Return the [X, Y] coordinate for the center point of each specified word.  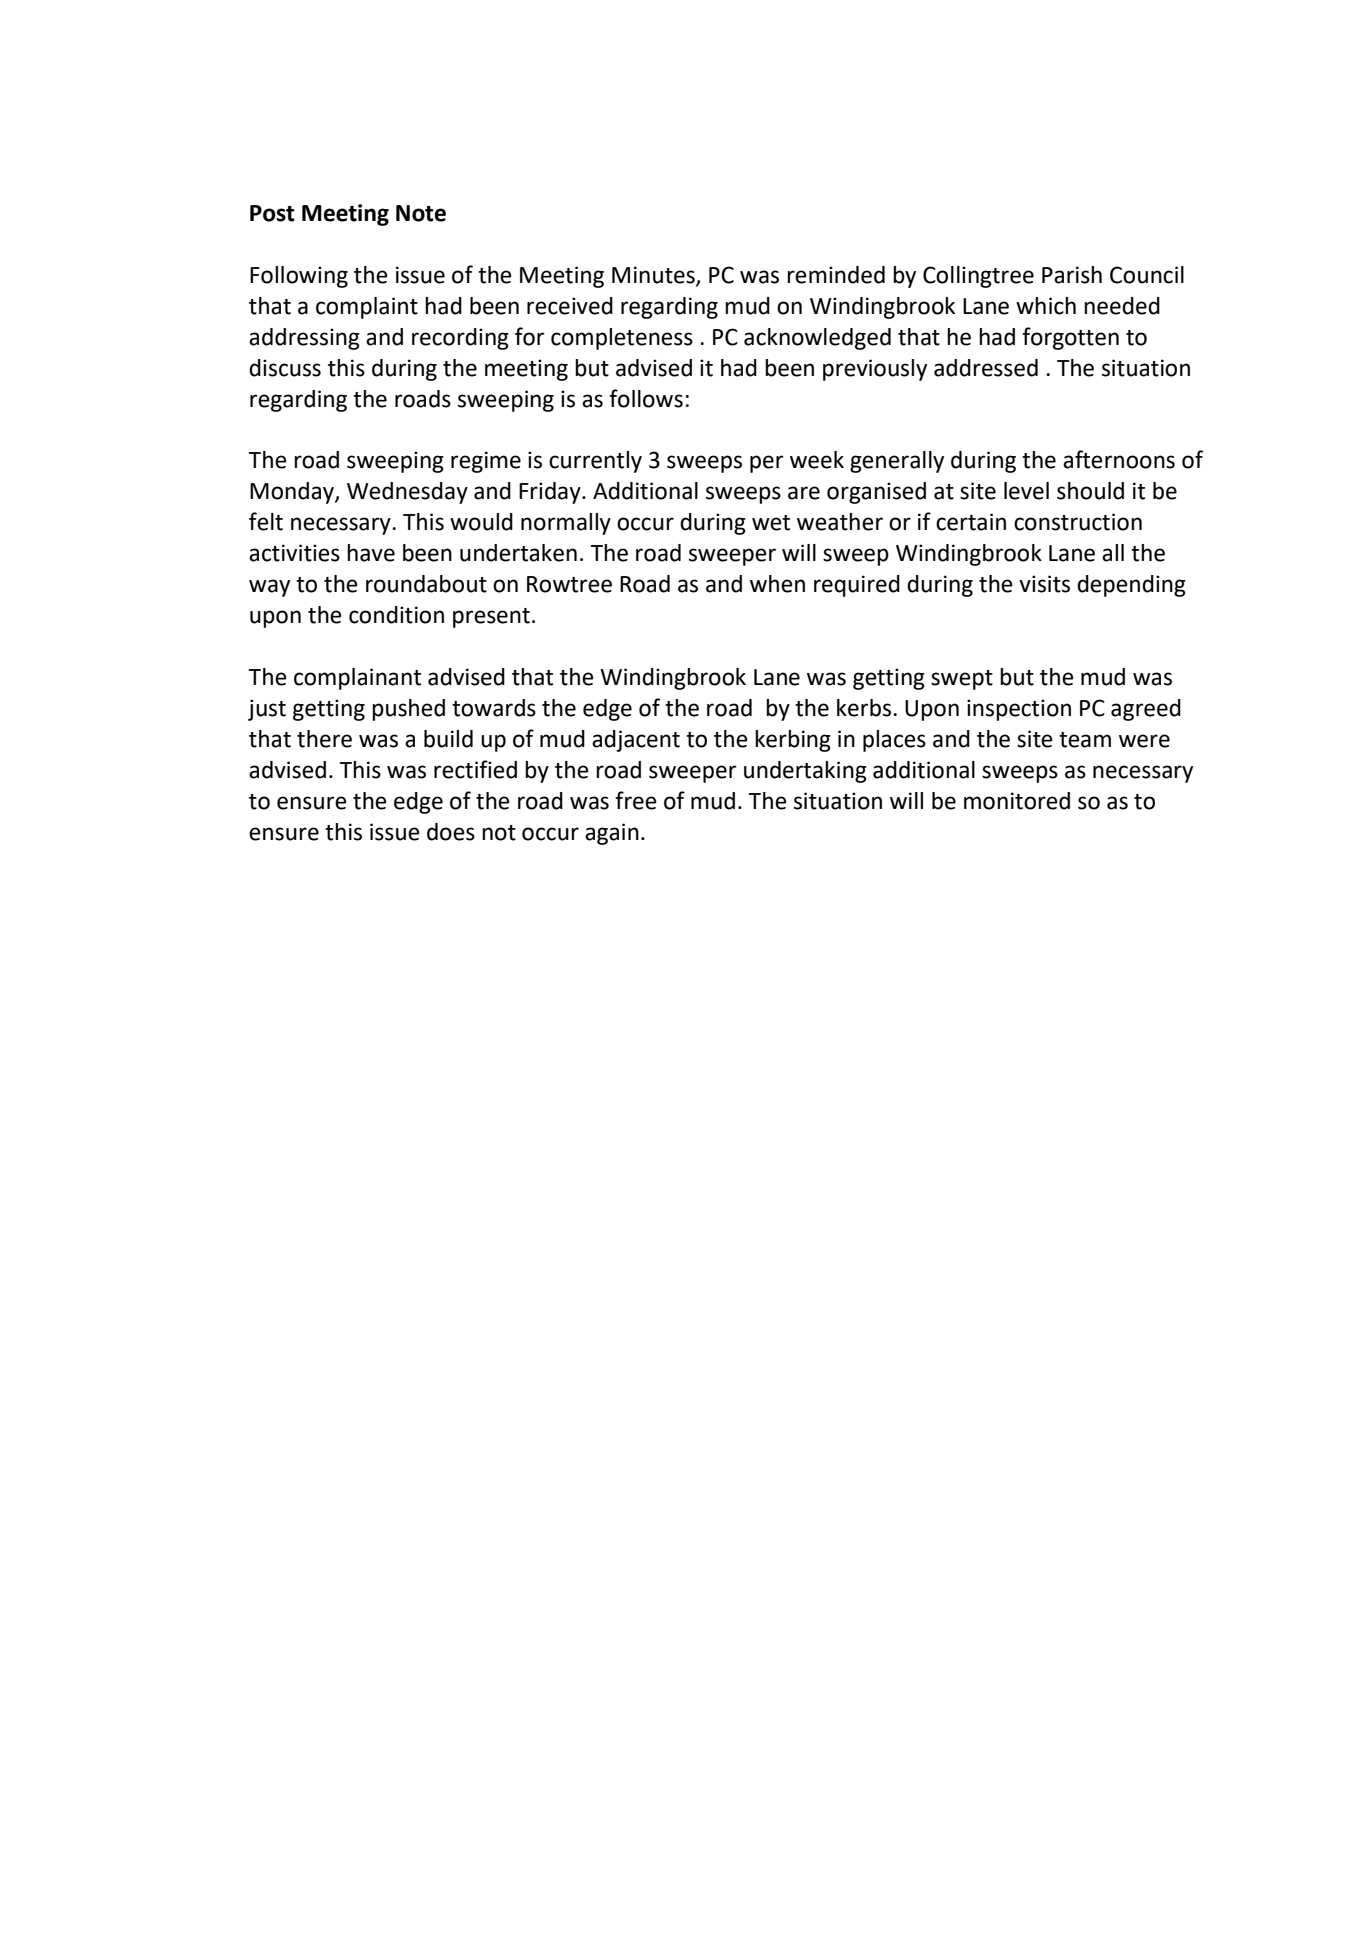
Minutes [654, 276]
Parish [1072, 275]
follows [646, 398]
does [451, 832]
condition [396, 615]
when [777, 584]
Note [421, 213]
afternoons [1119, 459]
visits [1044, 584]
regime [486, 462]
